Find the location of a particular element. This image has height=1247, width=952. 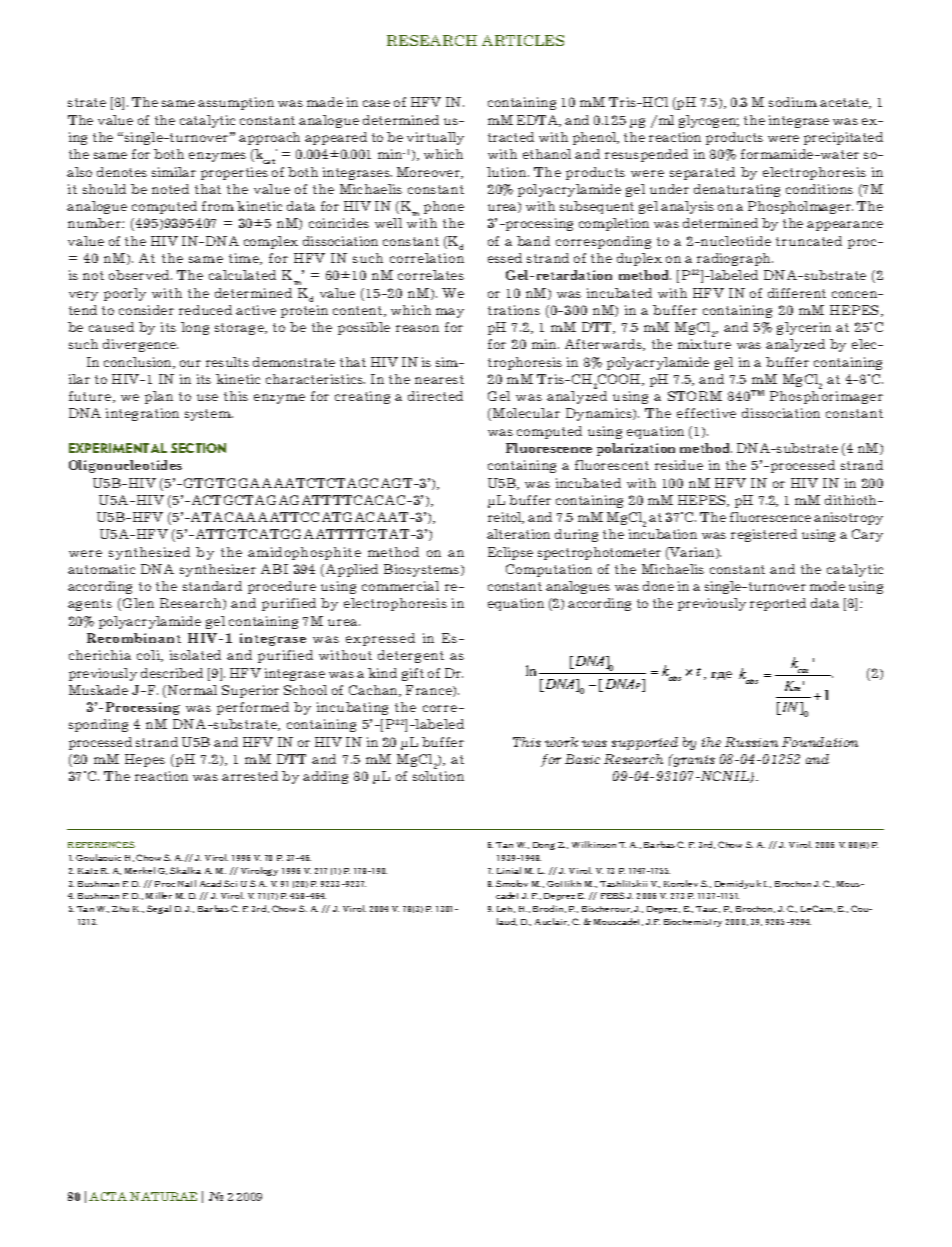

sodium is located at coordinates (793, 102).
